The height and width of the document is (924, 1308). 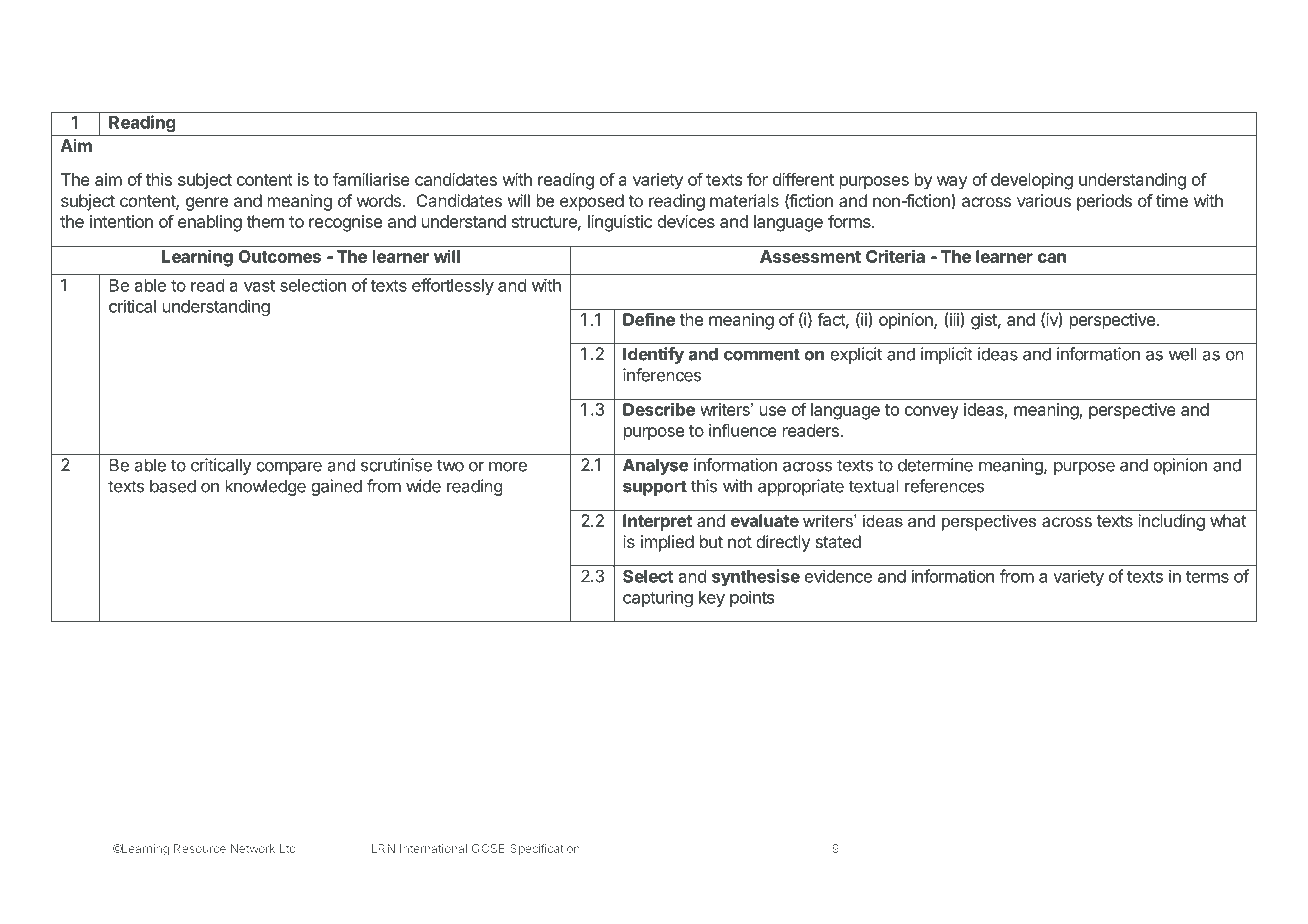 I want to click on knowledge, so click(x=266, y=487).
